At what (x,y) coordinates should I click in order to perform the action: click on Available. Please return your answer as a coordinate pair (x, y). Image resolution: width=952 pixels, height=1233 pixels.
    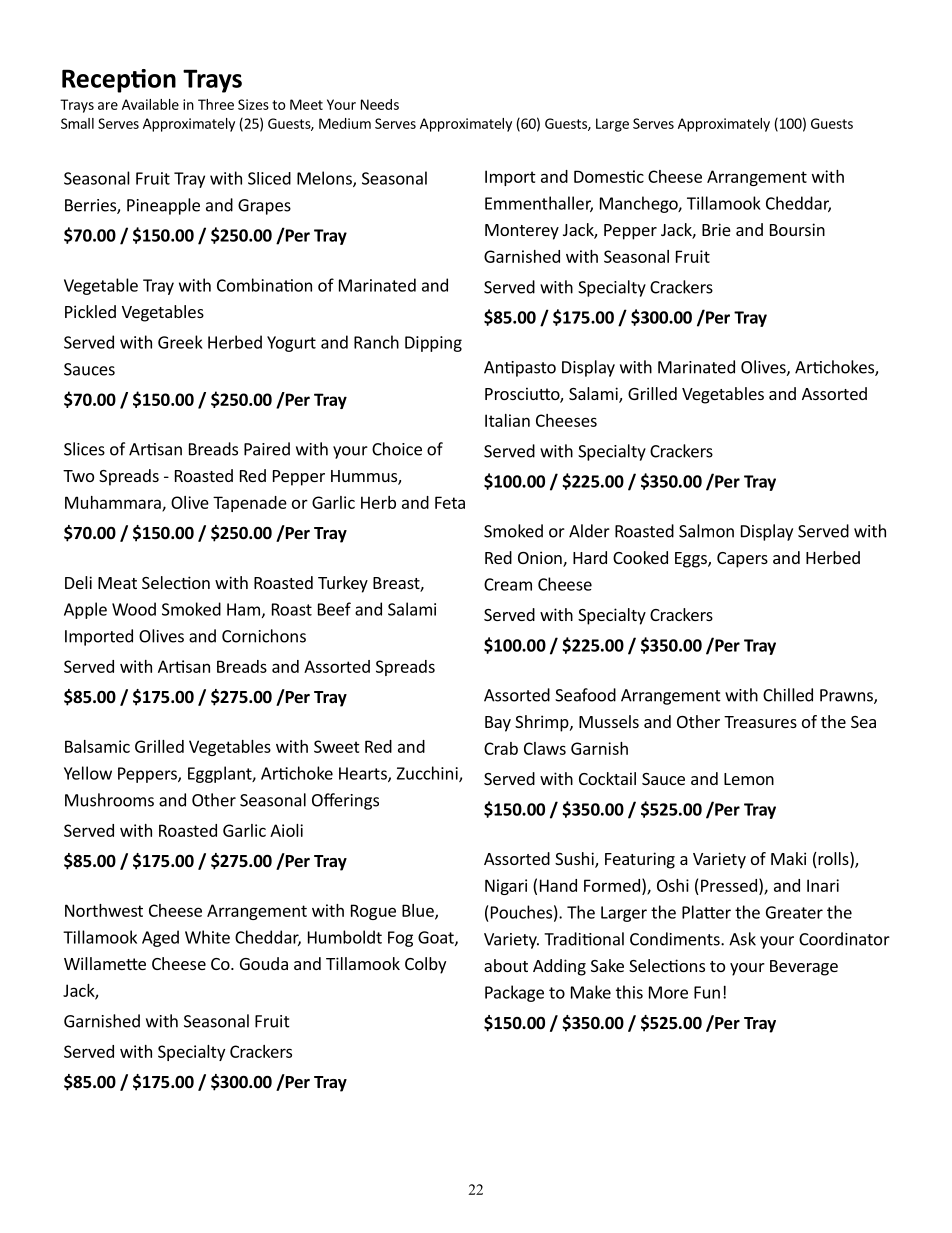
    Looking at the image, I should click on (150, 104).
